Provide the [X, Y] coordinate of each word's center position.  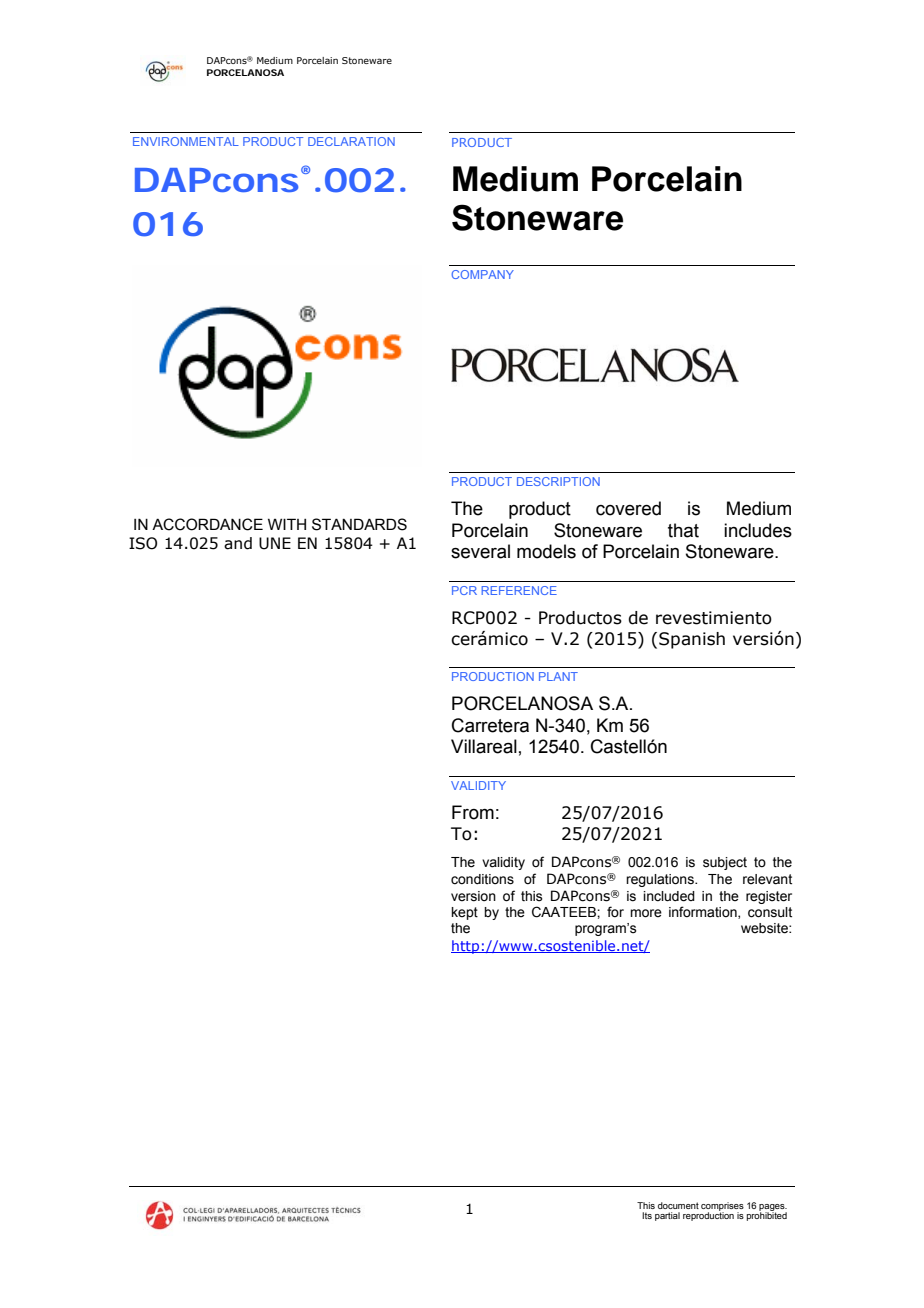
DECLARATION [351, 141]
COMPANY [482, 274]
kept [464, 913]
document [678, 1205]
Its [647, 1215]
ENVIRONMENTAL [186, 141]
